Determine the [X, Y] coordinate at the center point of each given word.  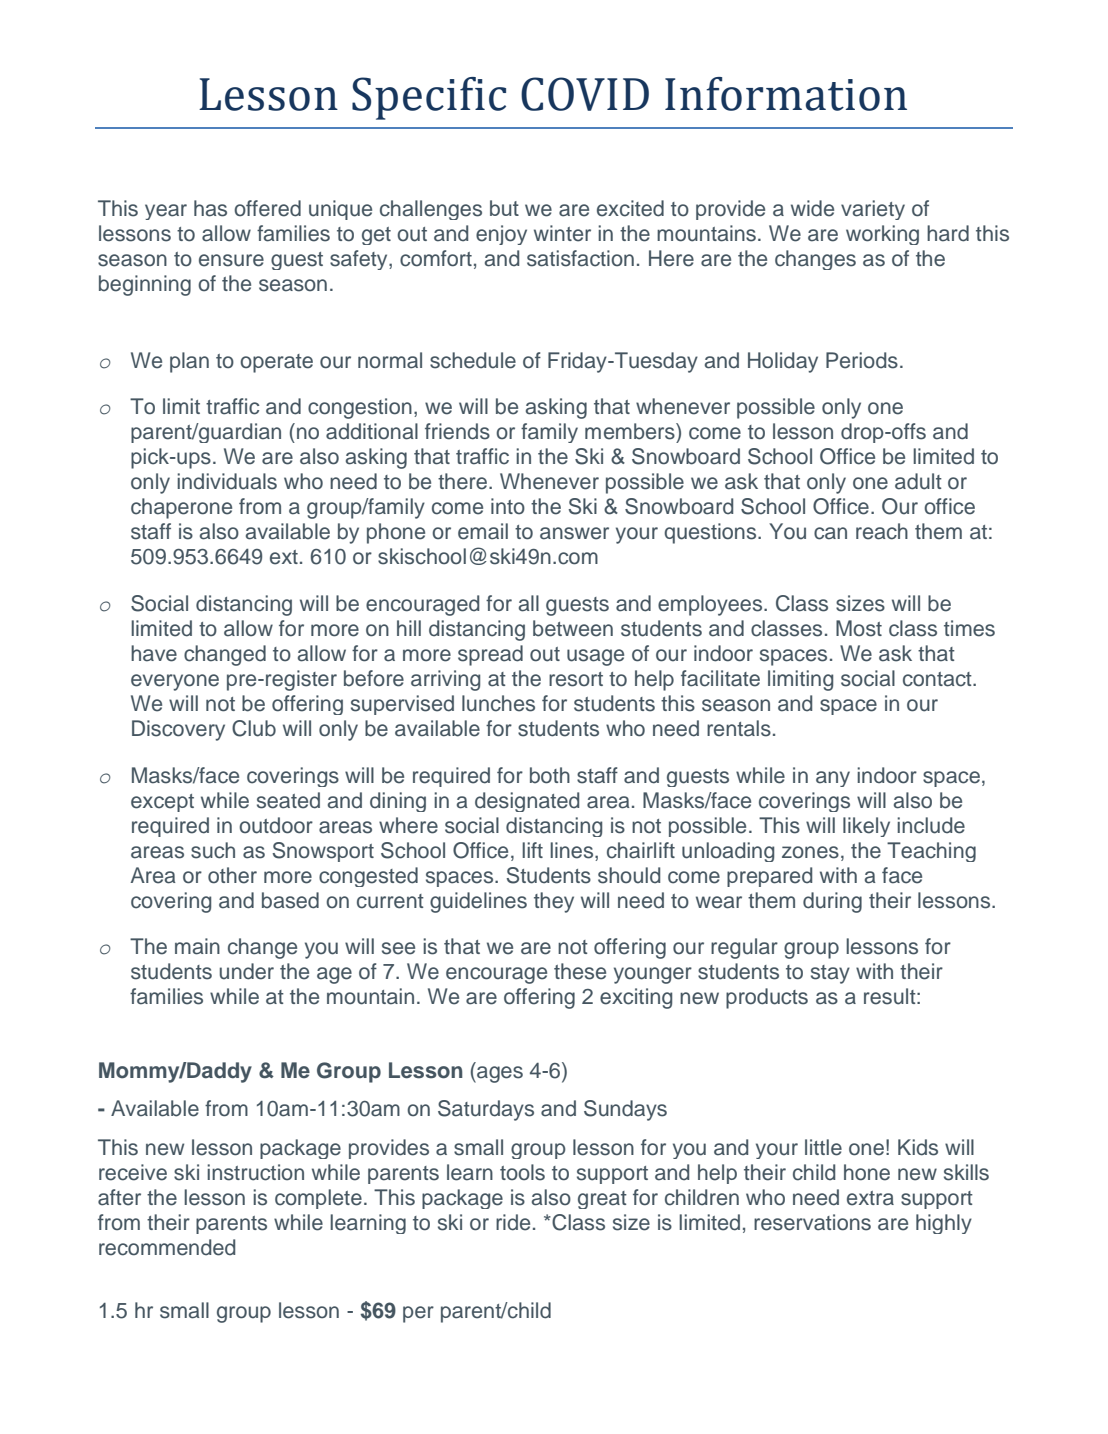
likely [866, 827]
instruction [255, 1172]
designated [527, 802]
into [508, 506]
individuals [227, 481]
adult [918, 481]
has [210, 208]
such [213, 850]
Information [786, 94]
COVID [585, 94]
